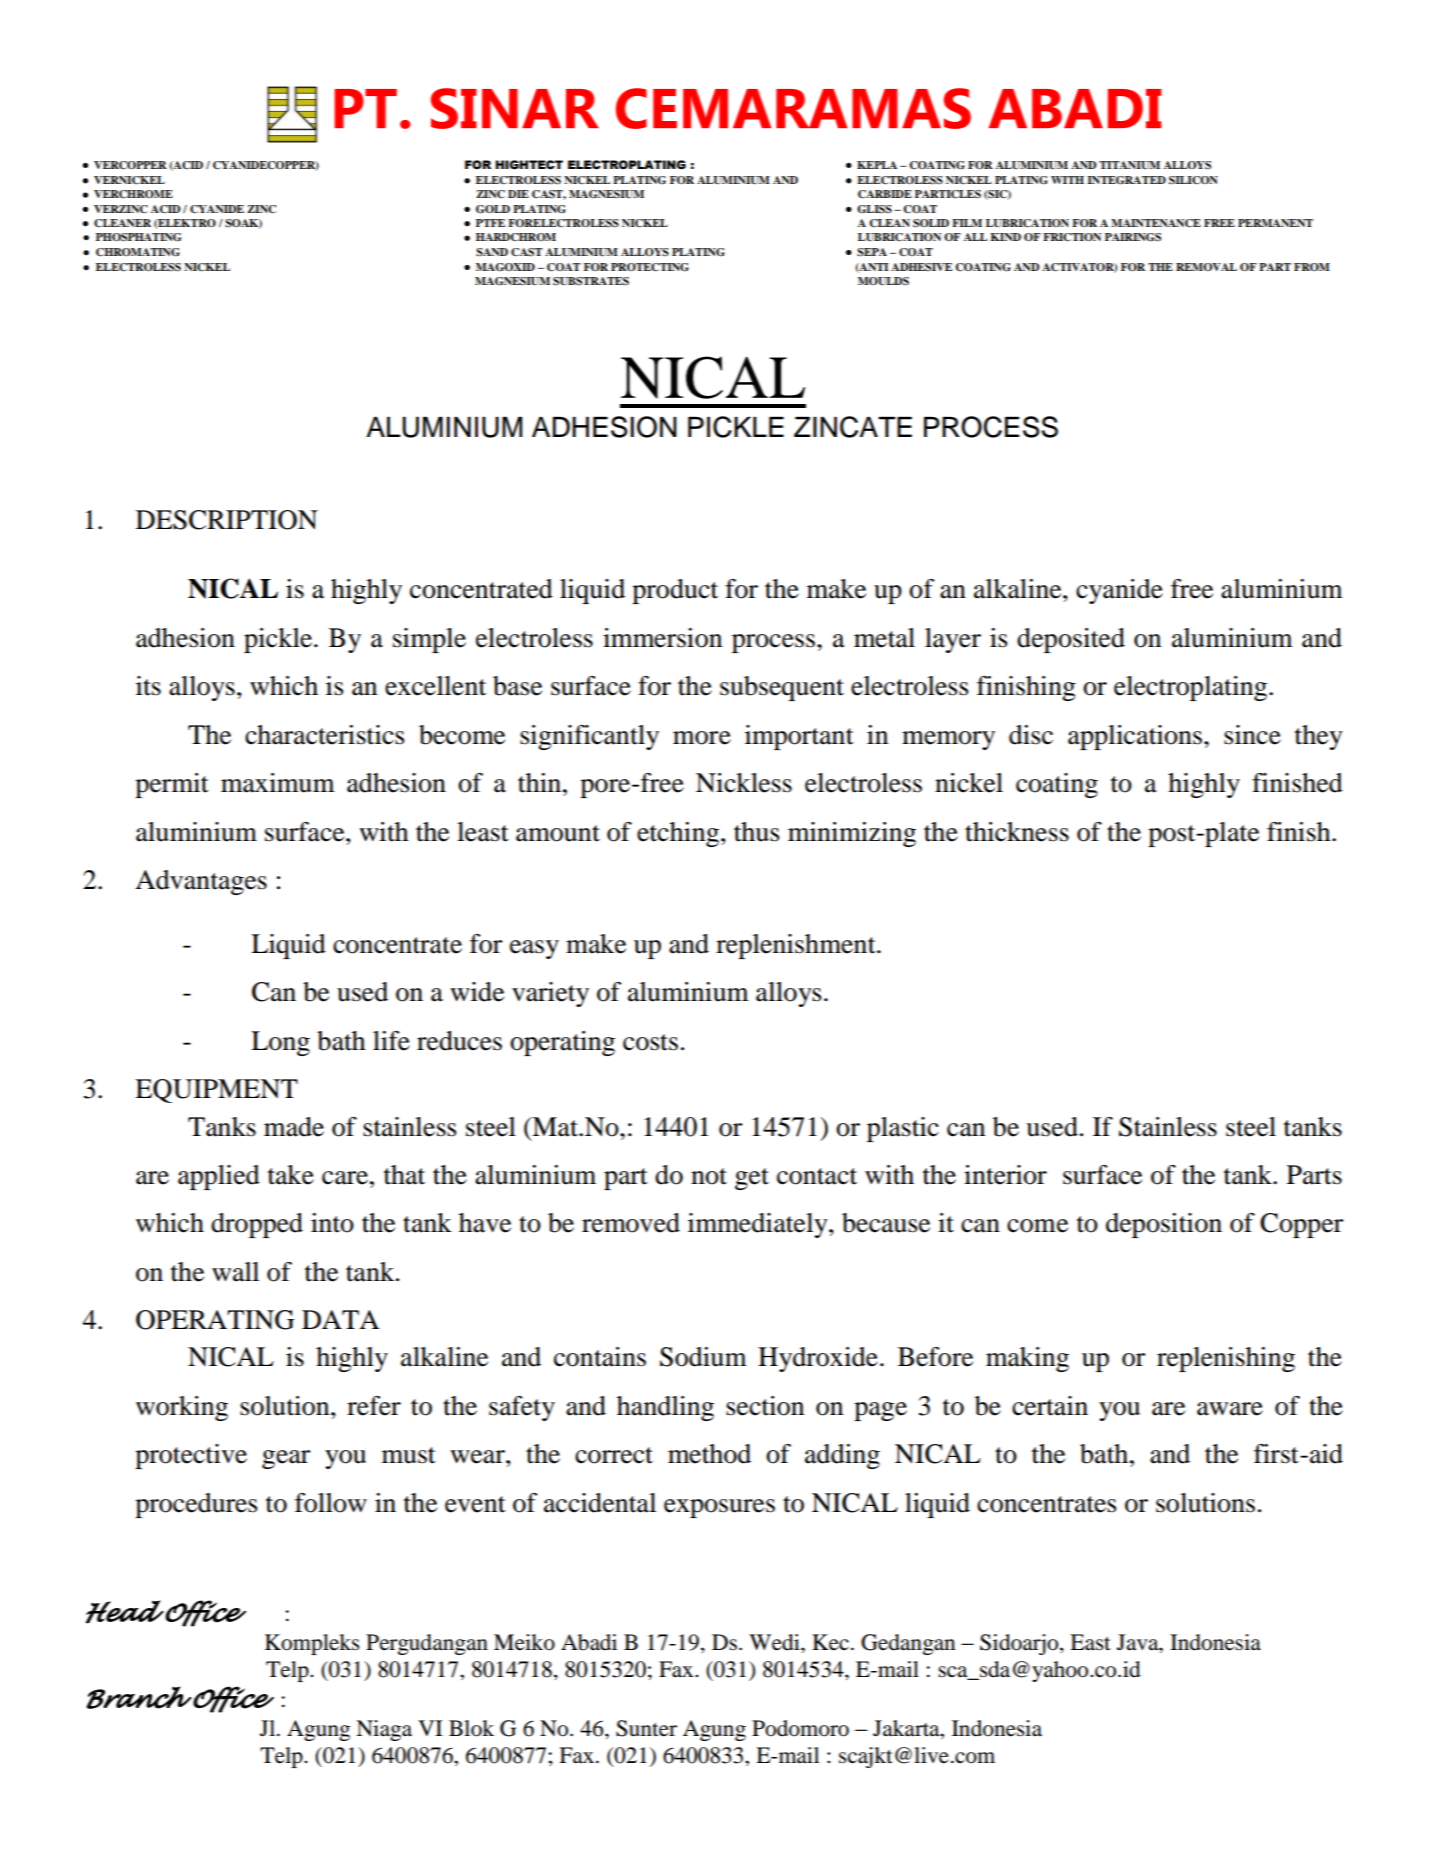 The width and height of the image is (1432, 1853). Describe the element at coordinates (1156, 223) in the image. I see `MAINTENANCE` at that location.
